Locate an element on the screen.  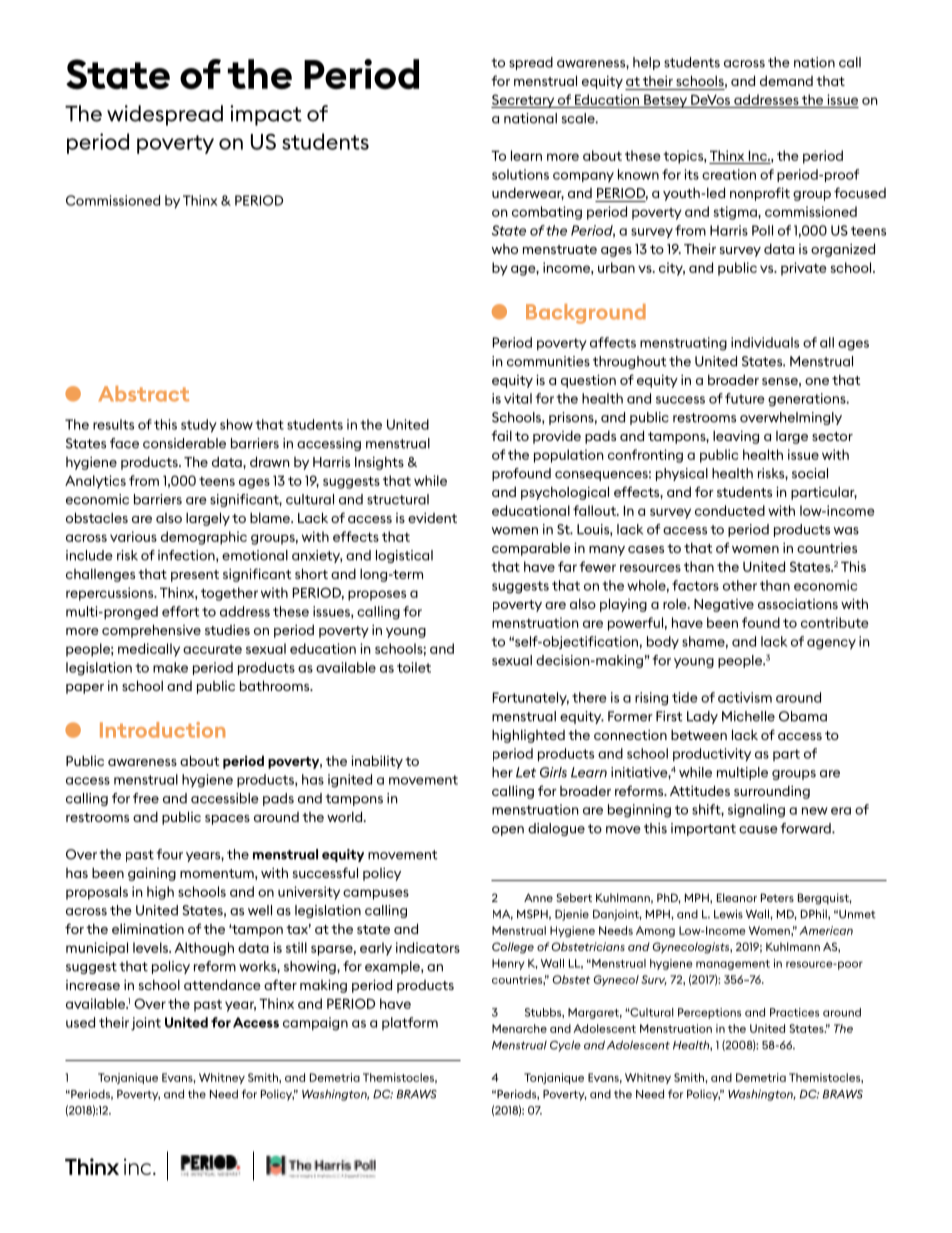
demand is located at coordinates (786, 80).
